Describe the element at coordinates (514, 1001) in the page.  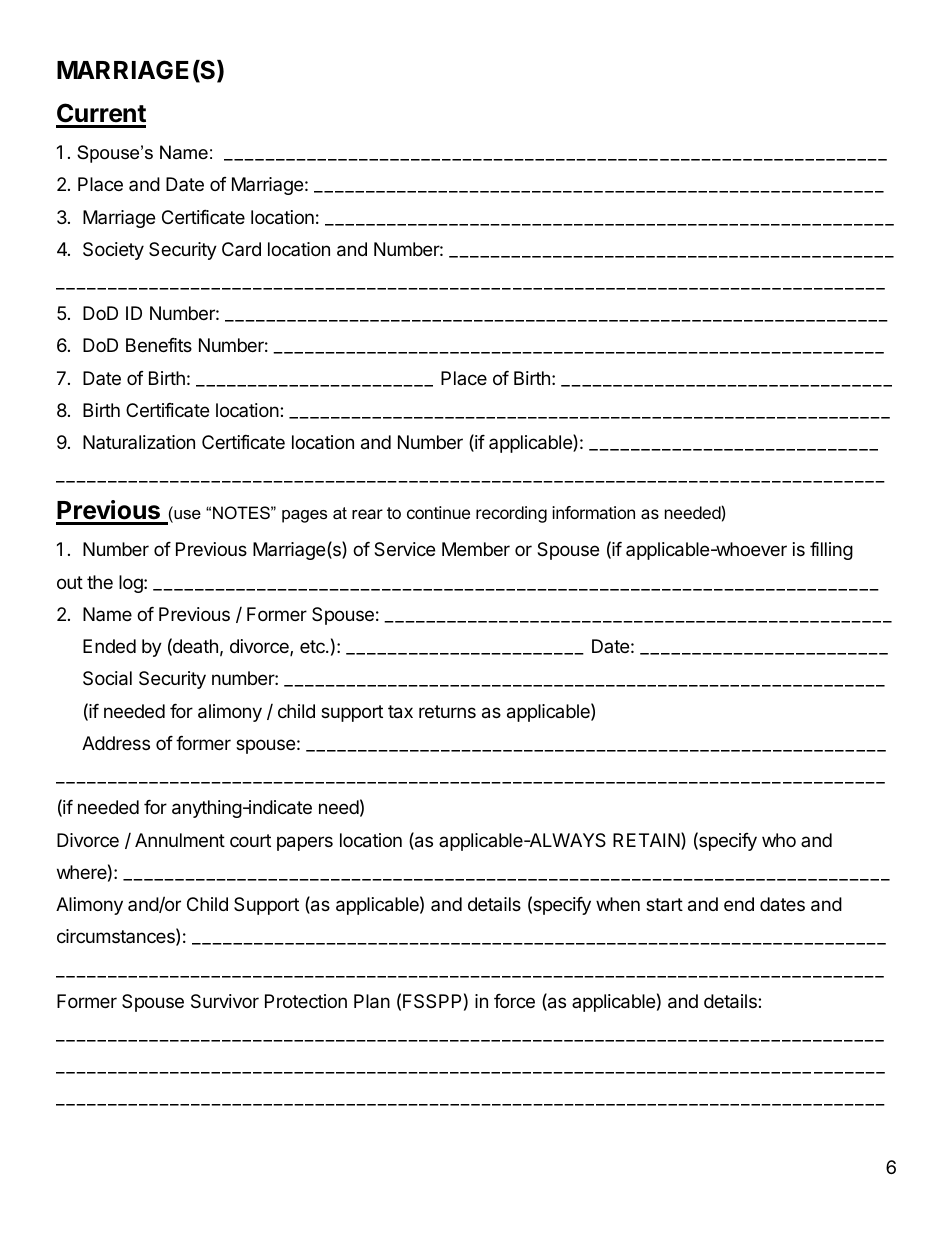
I see `force` at that location.
